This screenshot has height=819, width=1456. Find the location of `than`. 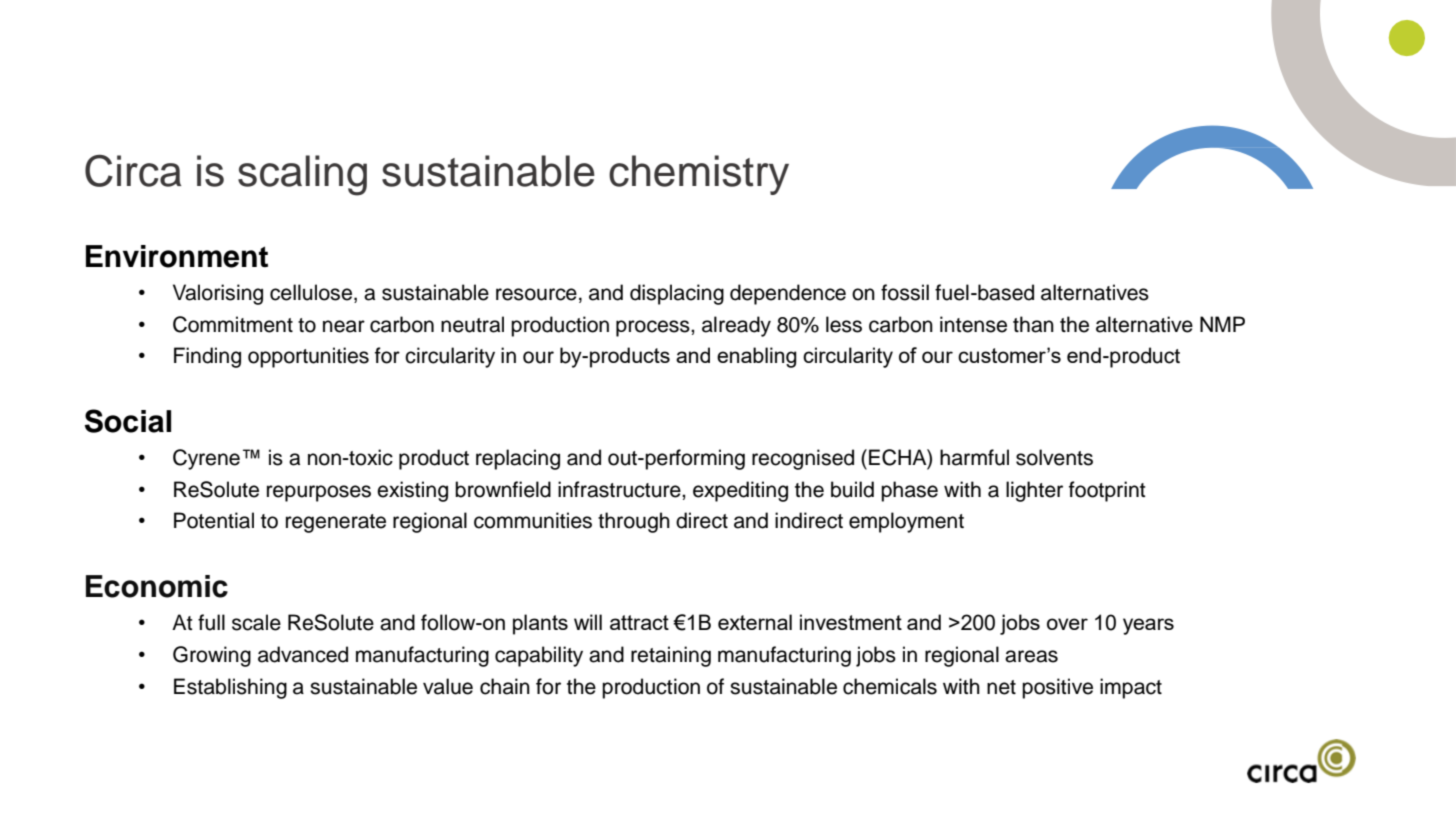

than is located at coordinates (1033, 324).
